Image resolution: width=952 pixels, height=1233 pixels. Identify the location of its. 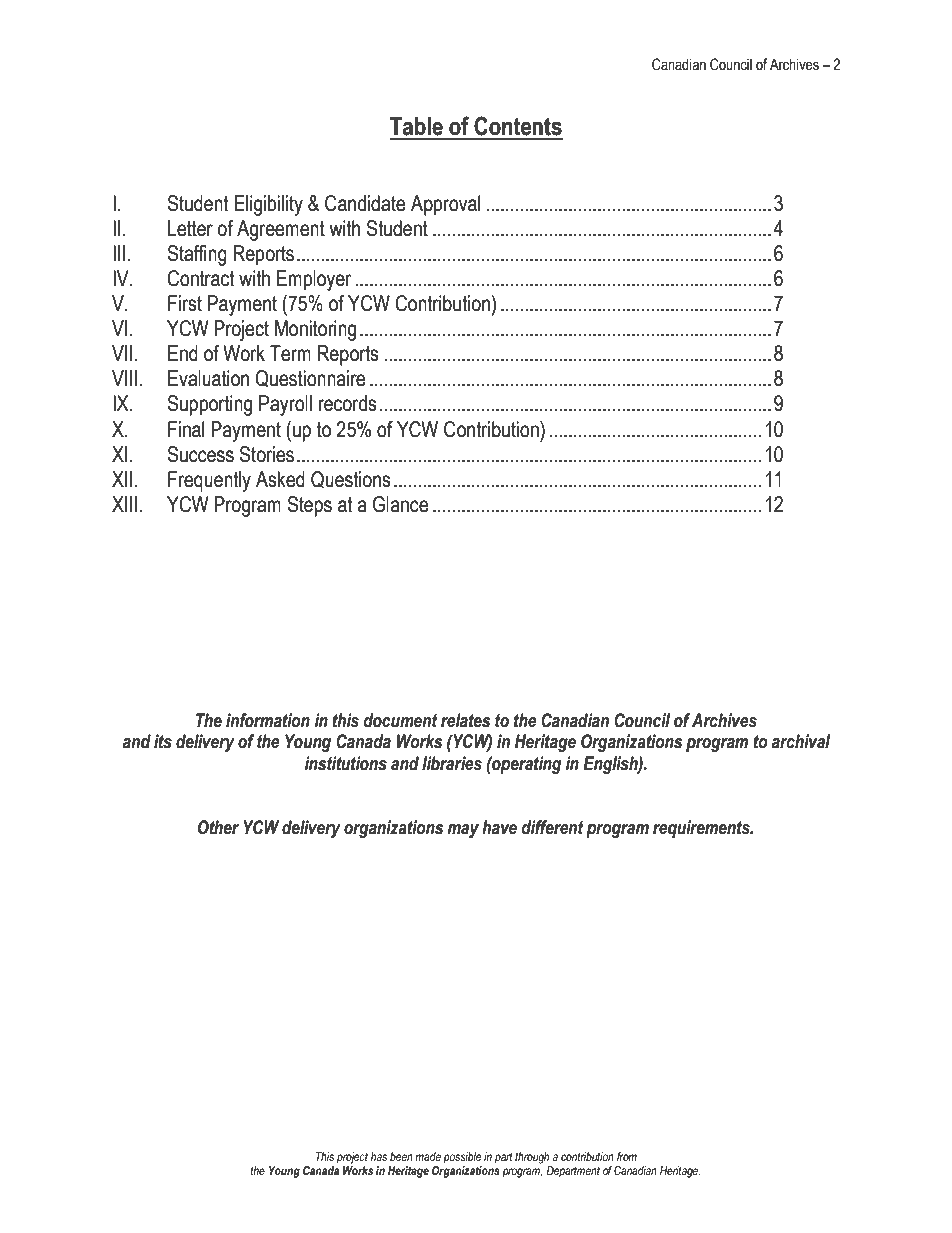
(163, 741).
